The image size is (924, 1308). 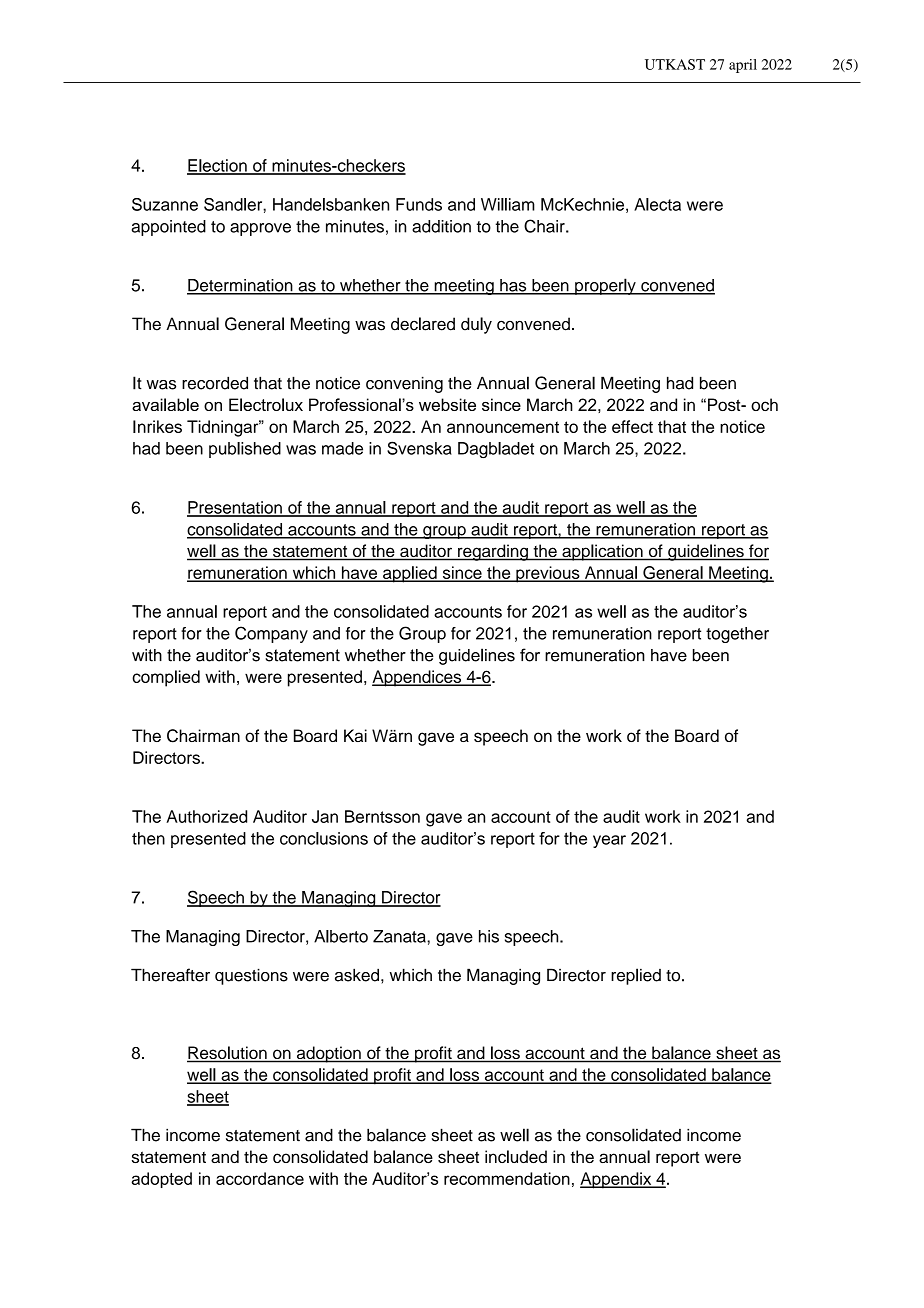 I want to click on Company, so click(x=271, y=634).
